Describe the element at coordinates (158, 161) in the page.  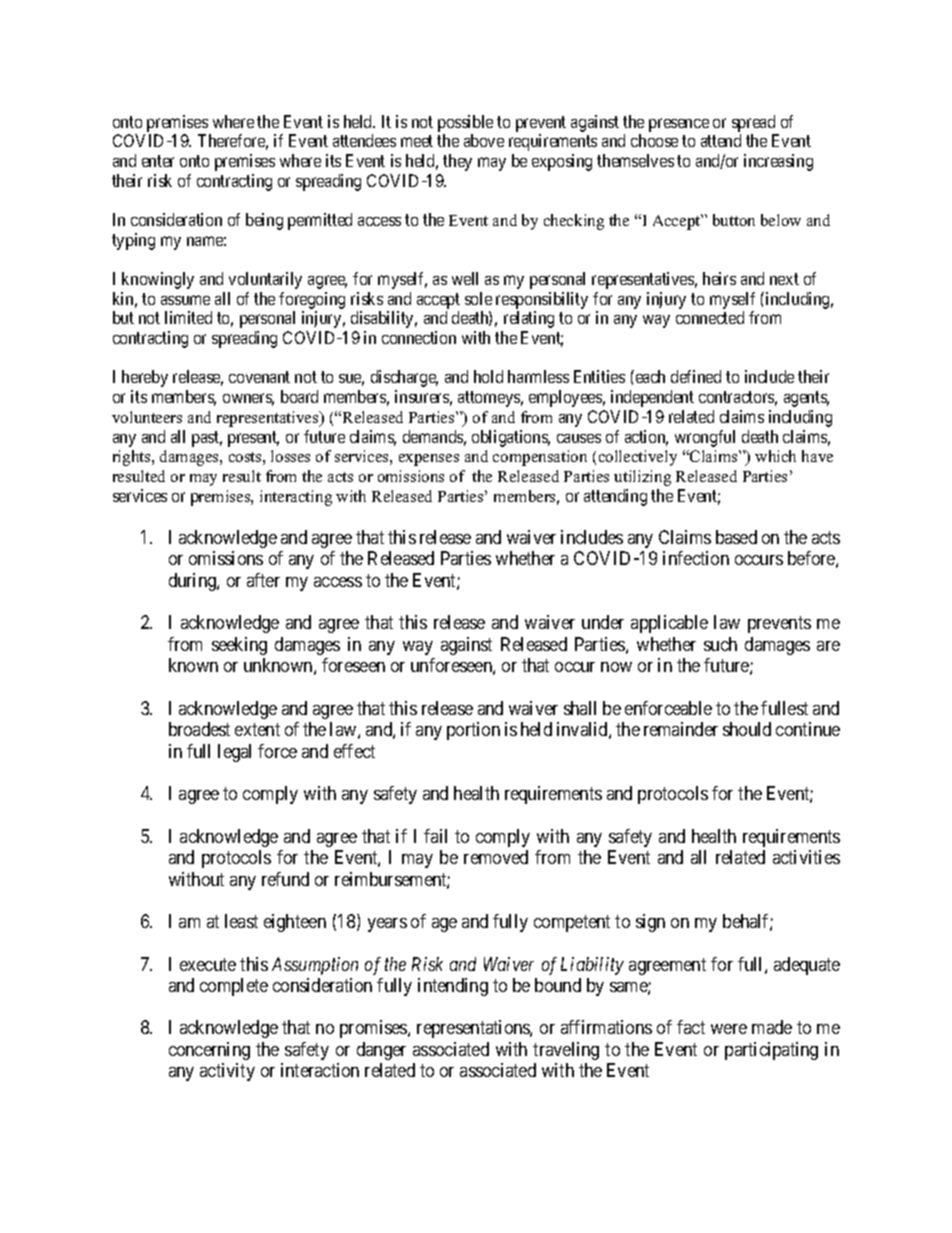
I see `enter` at that location.
